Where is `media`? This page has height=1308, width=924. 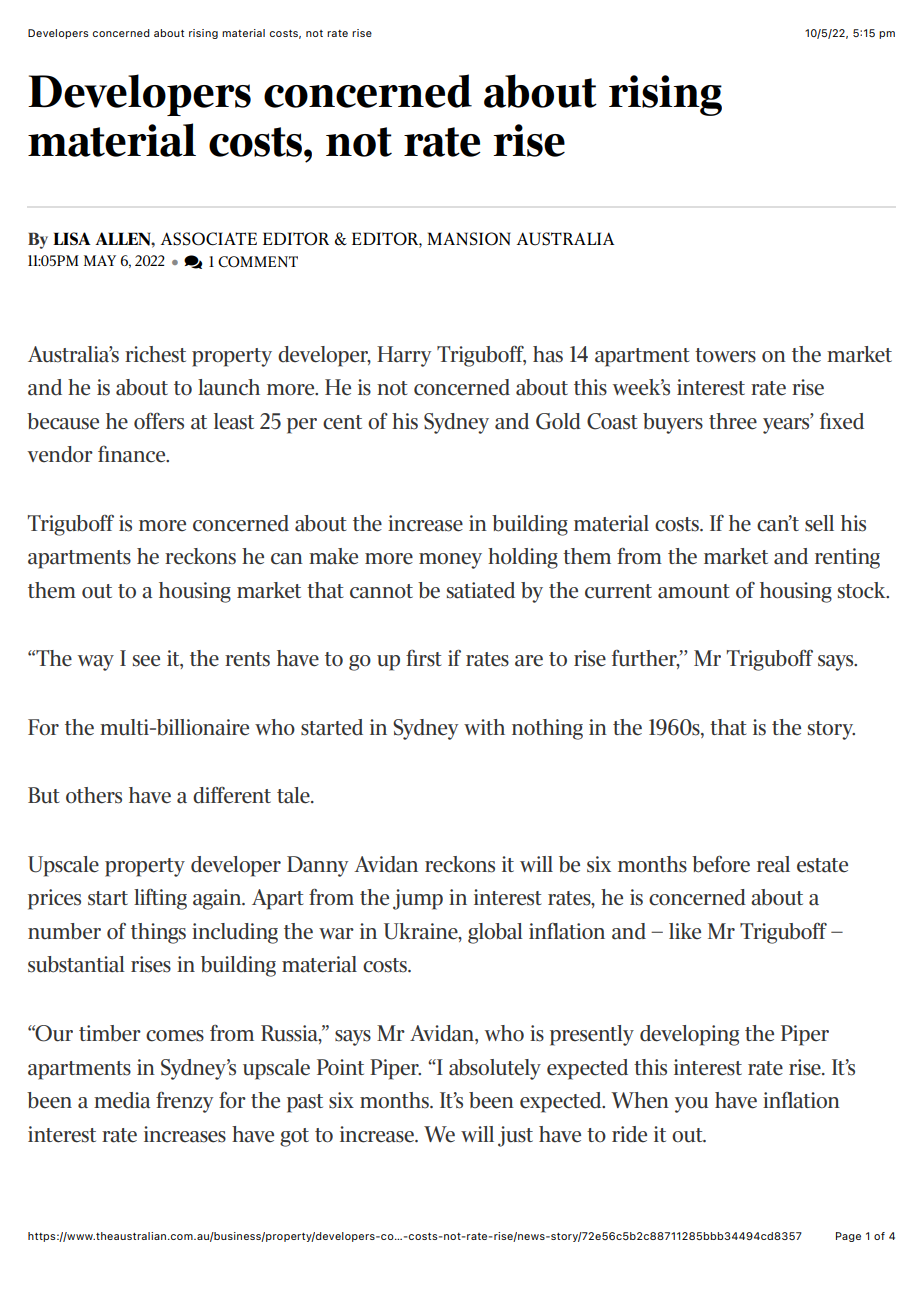 media is located at coordinates (122, 1100).
